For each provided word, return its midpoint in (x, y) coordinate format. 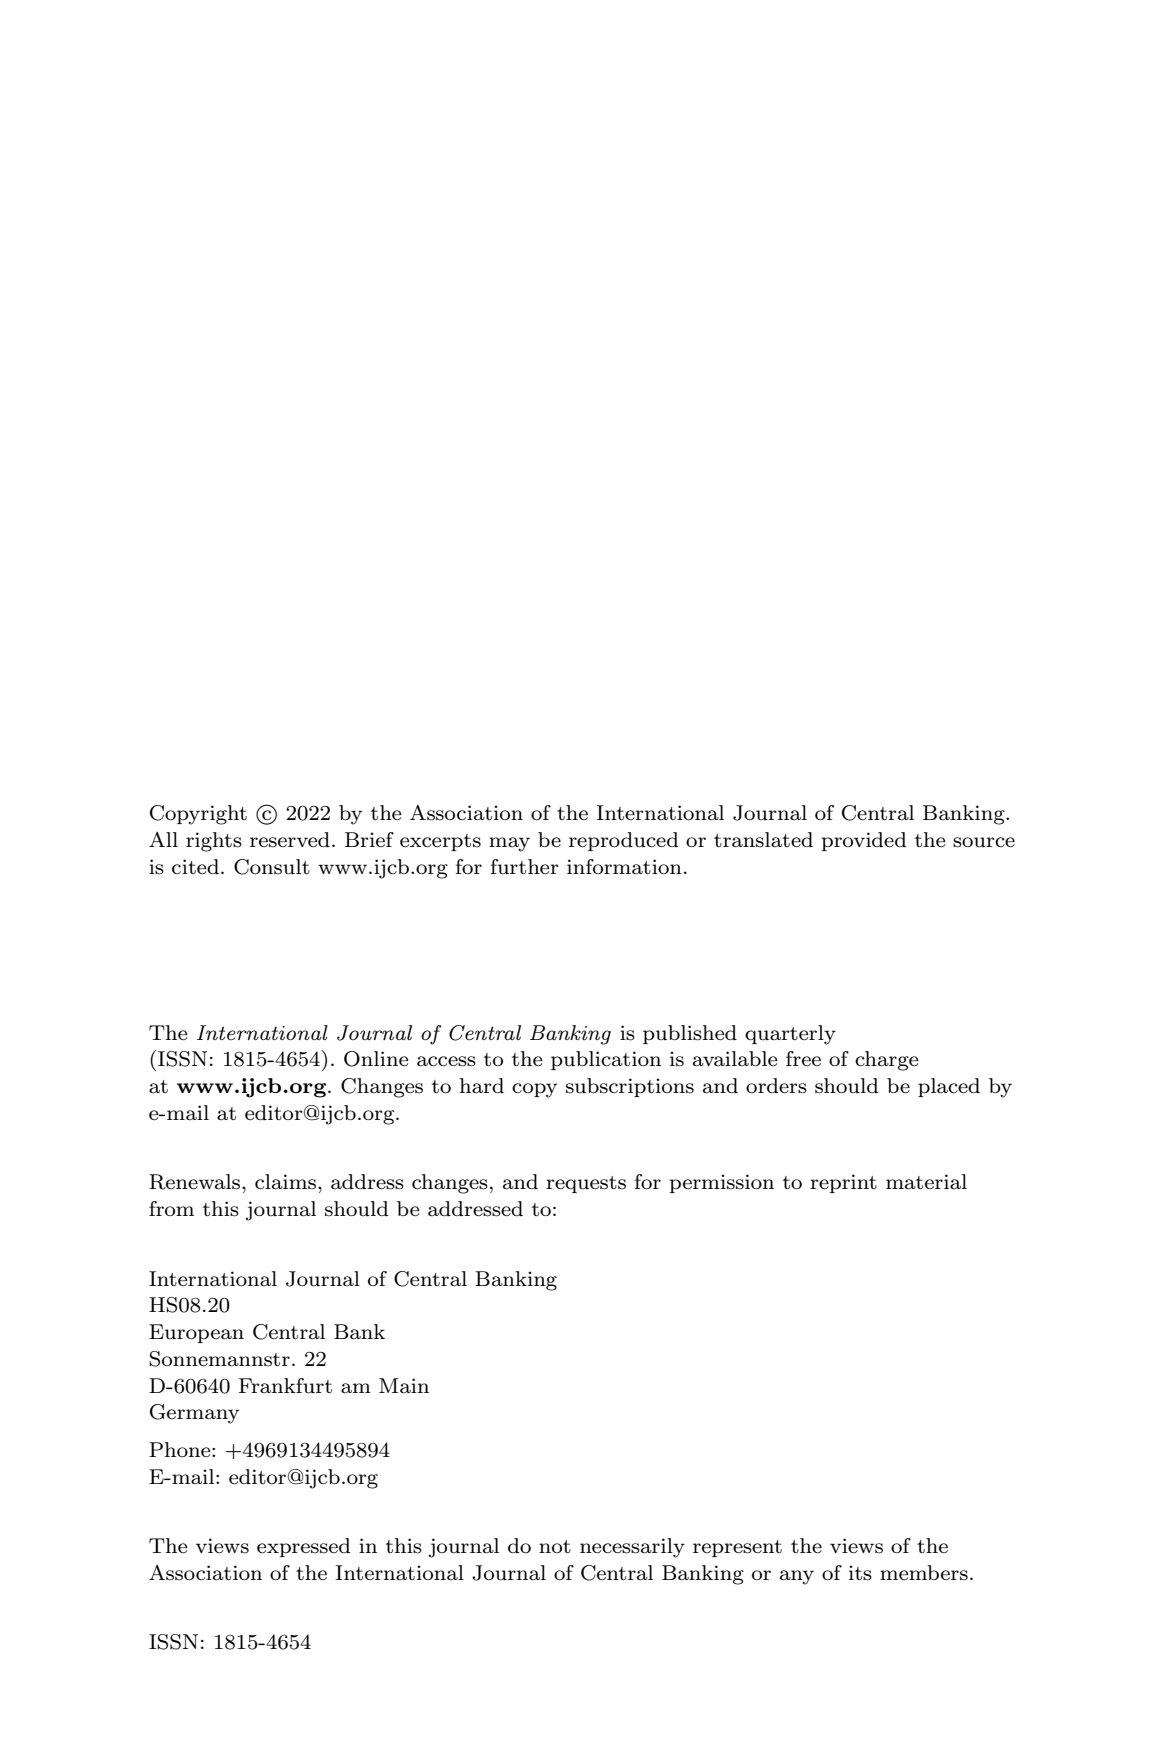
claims (285, 1182)
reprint (843, 1183)
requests (586, 1184)
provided (864, 841)
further (525, 867)
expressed (304, 1547)
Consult (272, 867)
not (555, 1546)
